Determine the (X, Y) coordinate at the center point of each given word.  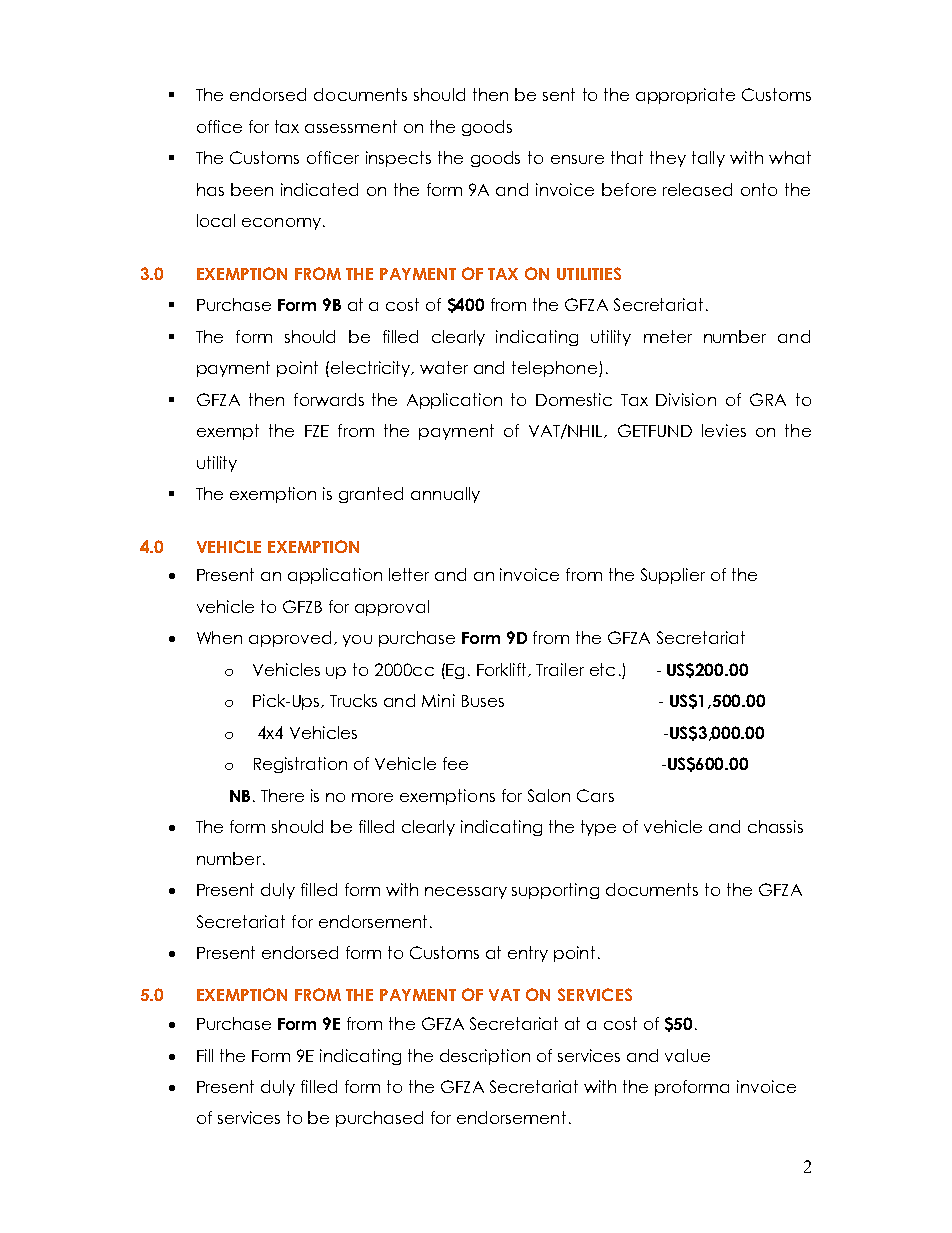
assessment (351, 126)
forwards (329, 399)
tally (708, 159)
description (485, 1057)
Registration (300, 765)
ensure (577, 159)
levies (724, 430)
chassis (775, 826)
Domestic (574, 399)
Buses (483, 701)
